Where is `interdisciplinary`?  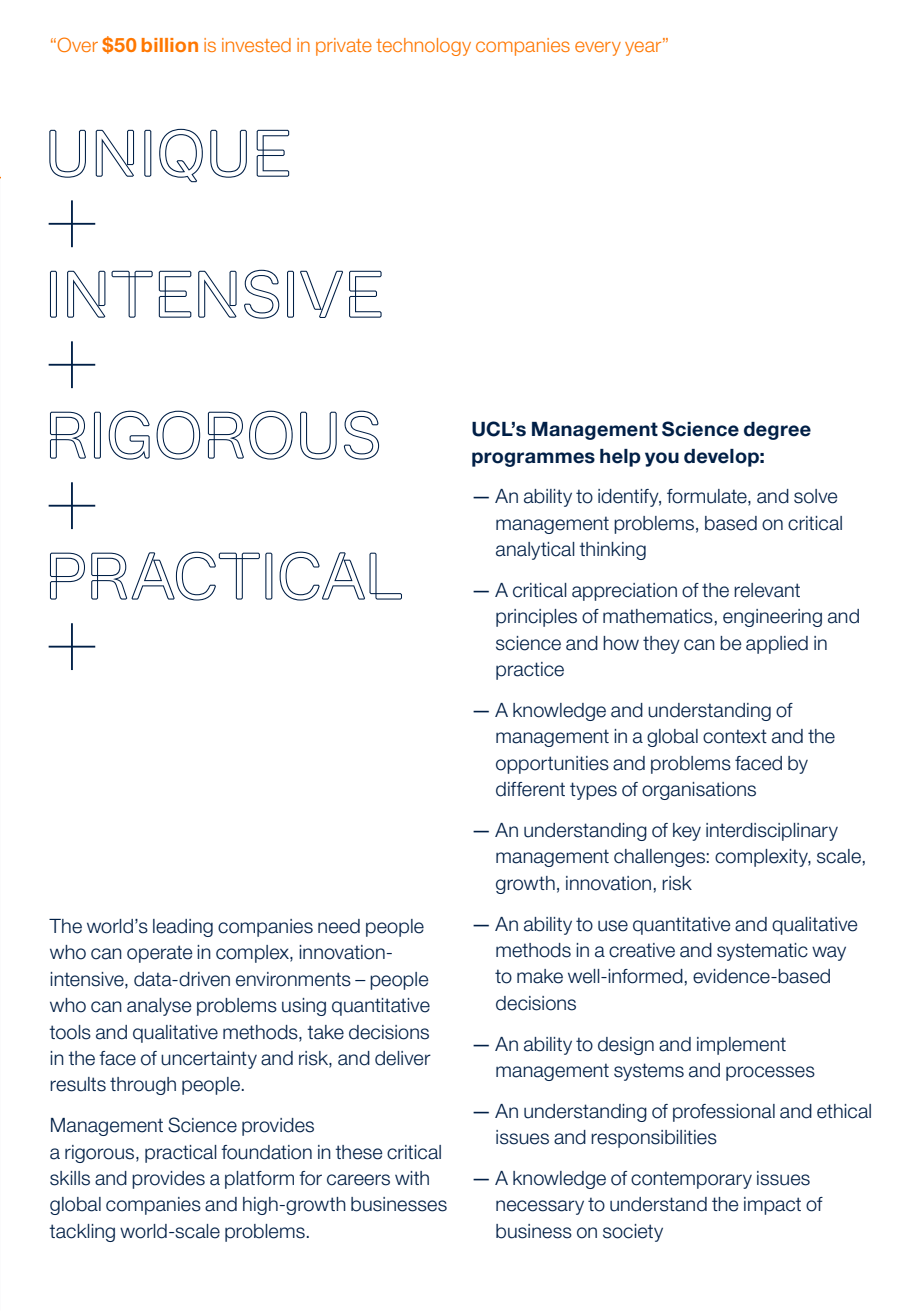
interdisciplinary is located at coordinates (772, 832).
